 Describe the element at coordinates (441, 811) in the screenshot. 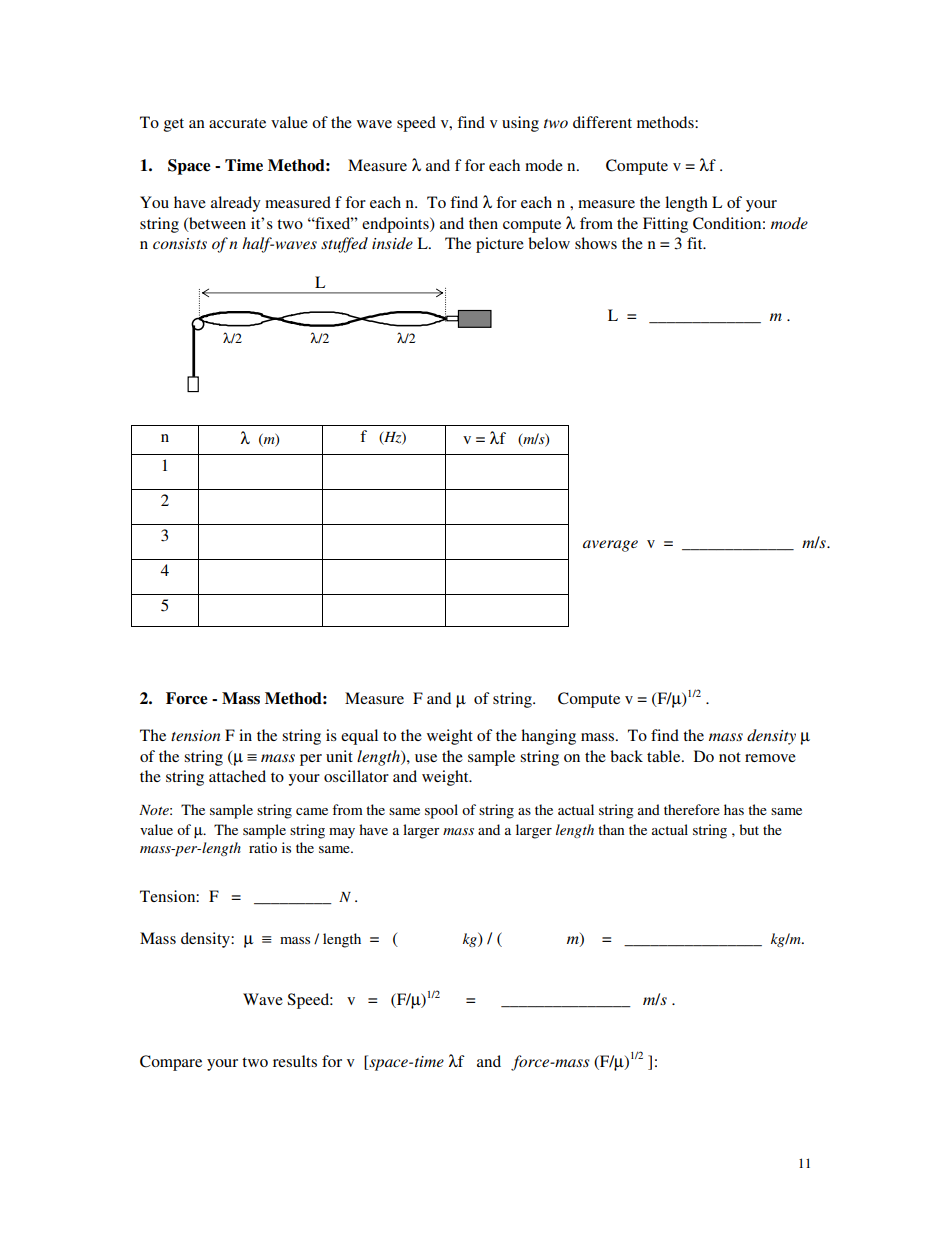

I see `spool` at that location.
